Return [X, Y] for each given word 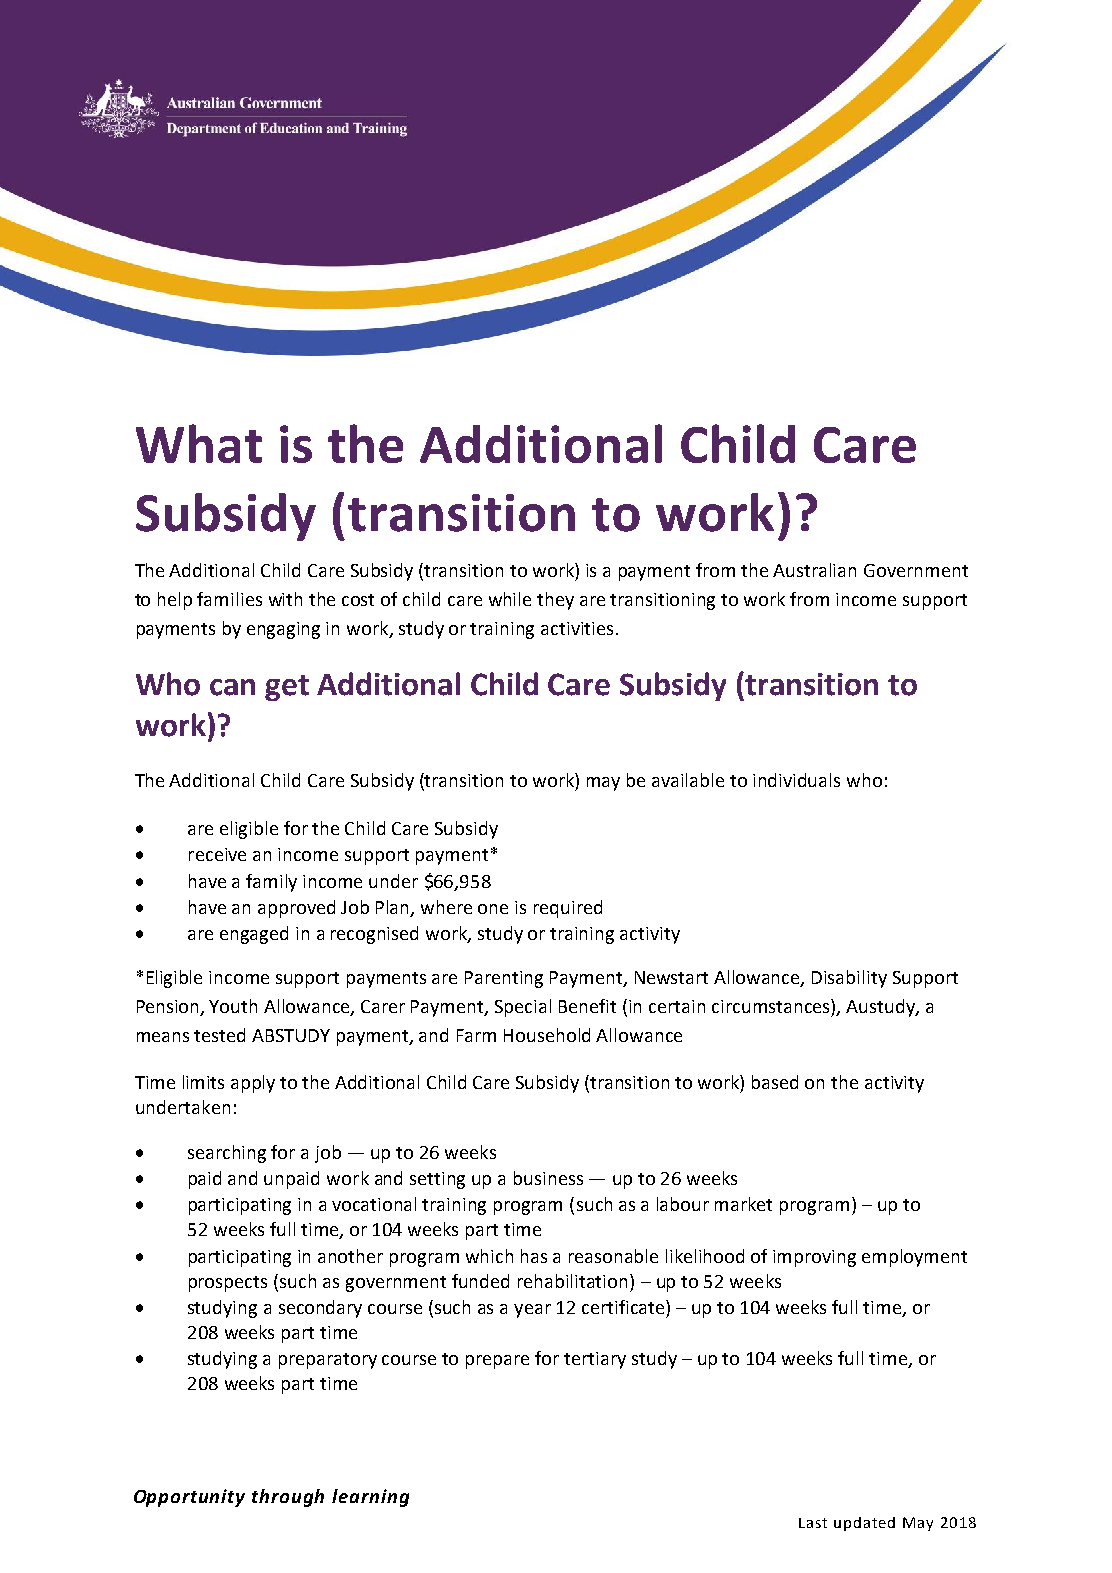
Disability [849, 979]
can [232, 687]
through [288, 1498]
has [534, 1256]
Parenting [504, 979]
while [510, 599]
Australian [814, 570]
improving [814, 1258]
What [199, 443]
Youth [233, 1006]
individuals [796, 780]
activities [577, 628]
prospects [228, 1284]
